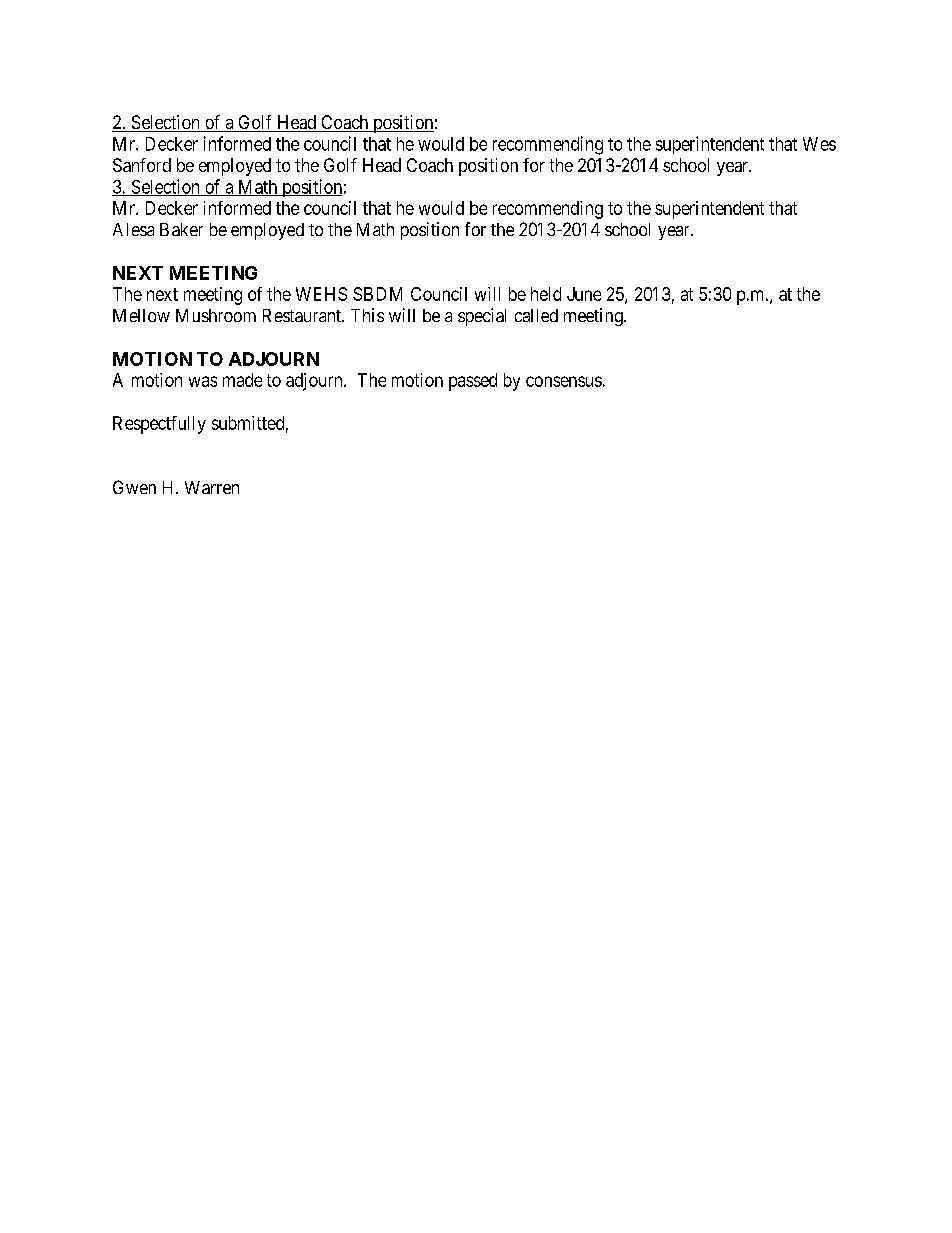 The height and width of the page is (1233, 952). What do you see at coordinates (181, 229) in the page?
I see `Baker` at bounding box center [181, 229].
